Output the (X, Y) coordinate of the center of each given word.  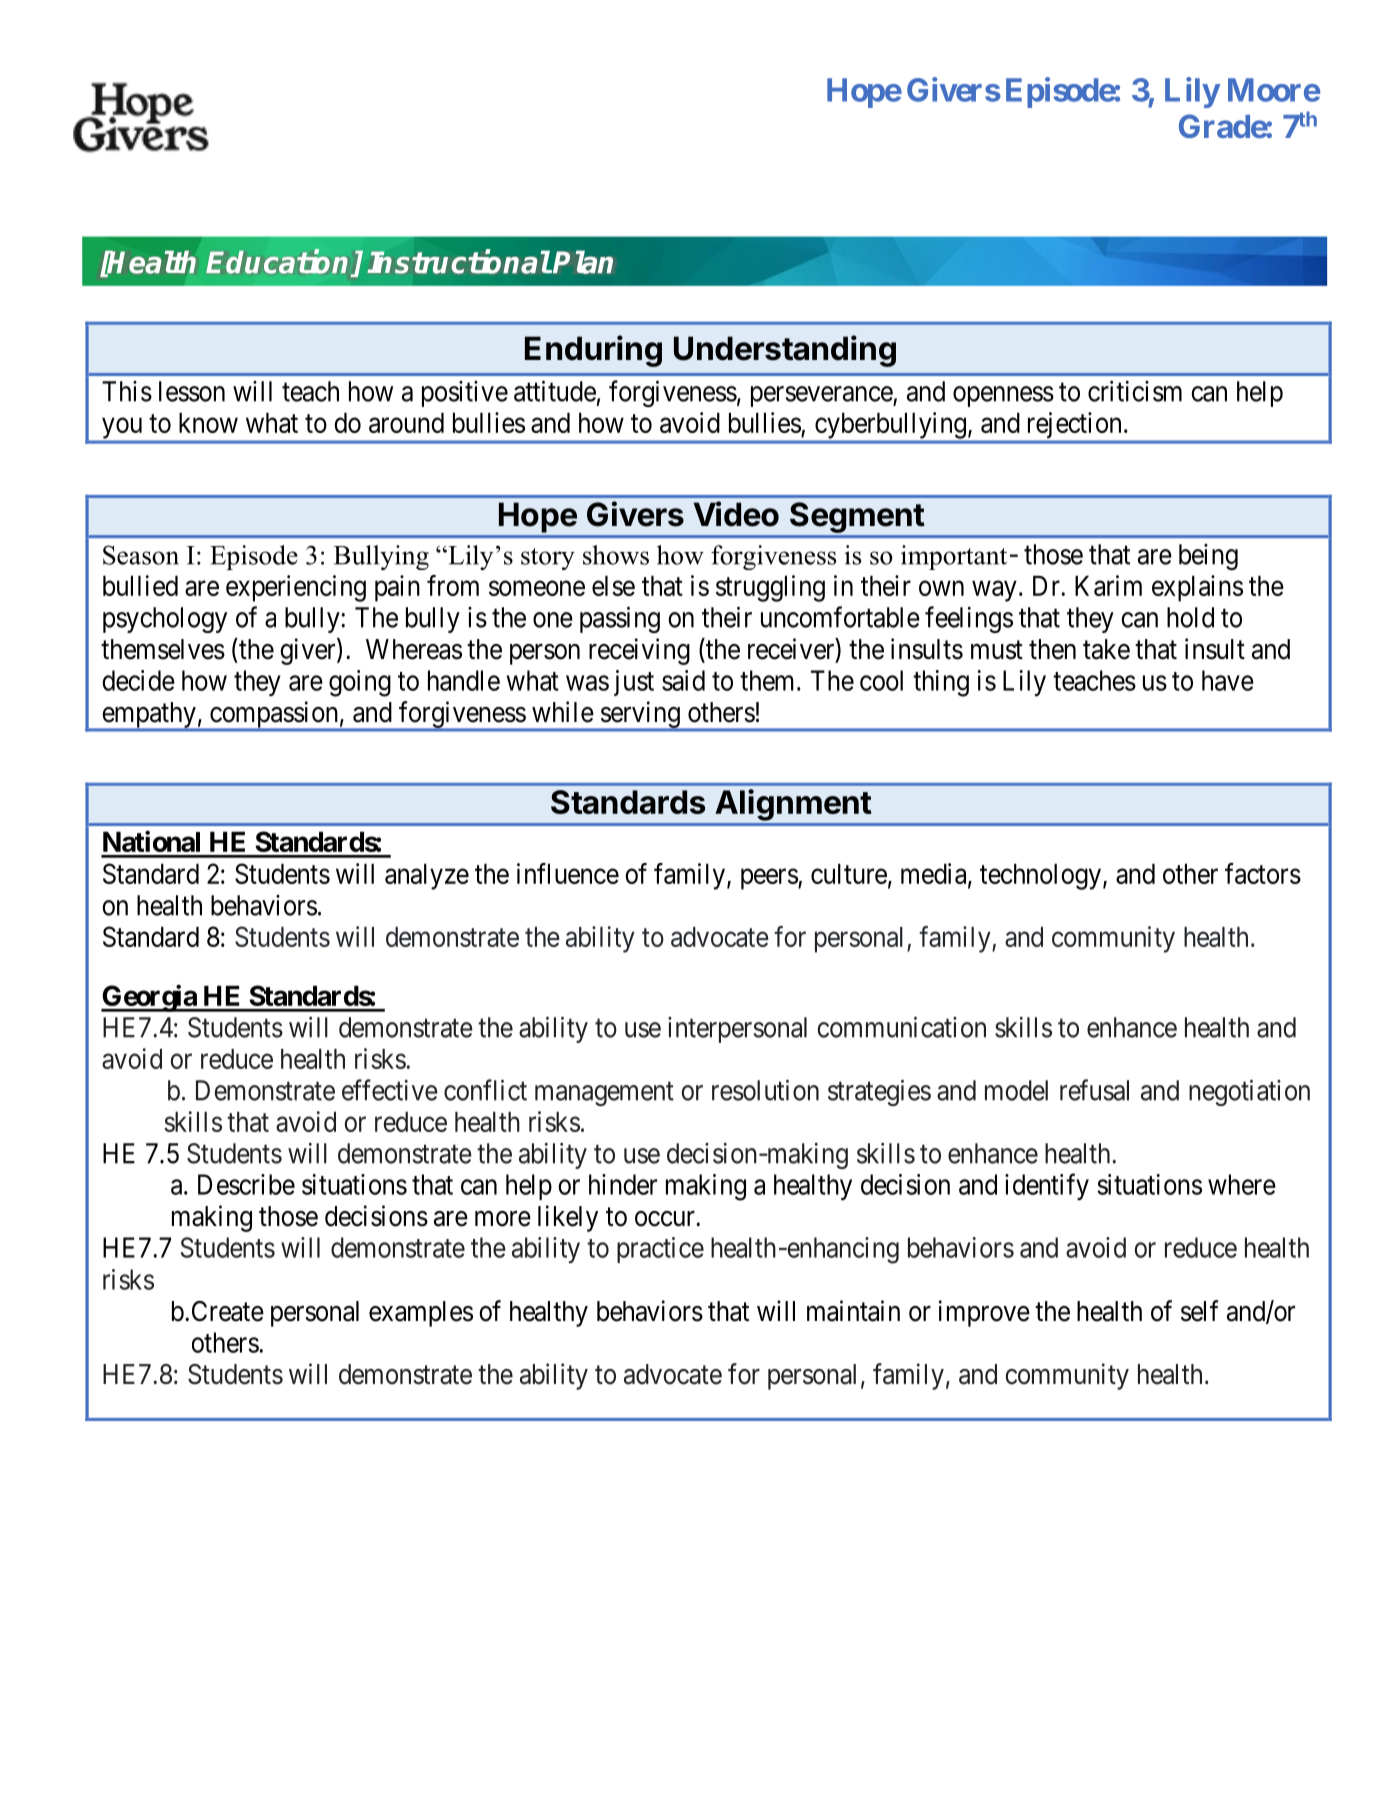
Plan (583, 262)
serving (640, 715)
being (1208, 557)
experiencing (296, 588)
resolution (765, 1090)
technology (1040, 877)
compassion (274, 715)
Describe (246, 1184)
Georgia (150, 998)
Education (279, 262)
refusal (1094, 1090)
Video (736, 514)
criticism (1135, 391)
